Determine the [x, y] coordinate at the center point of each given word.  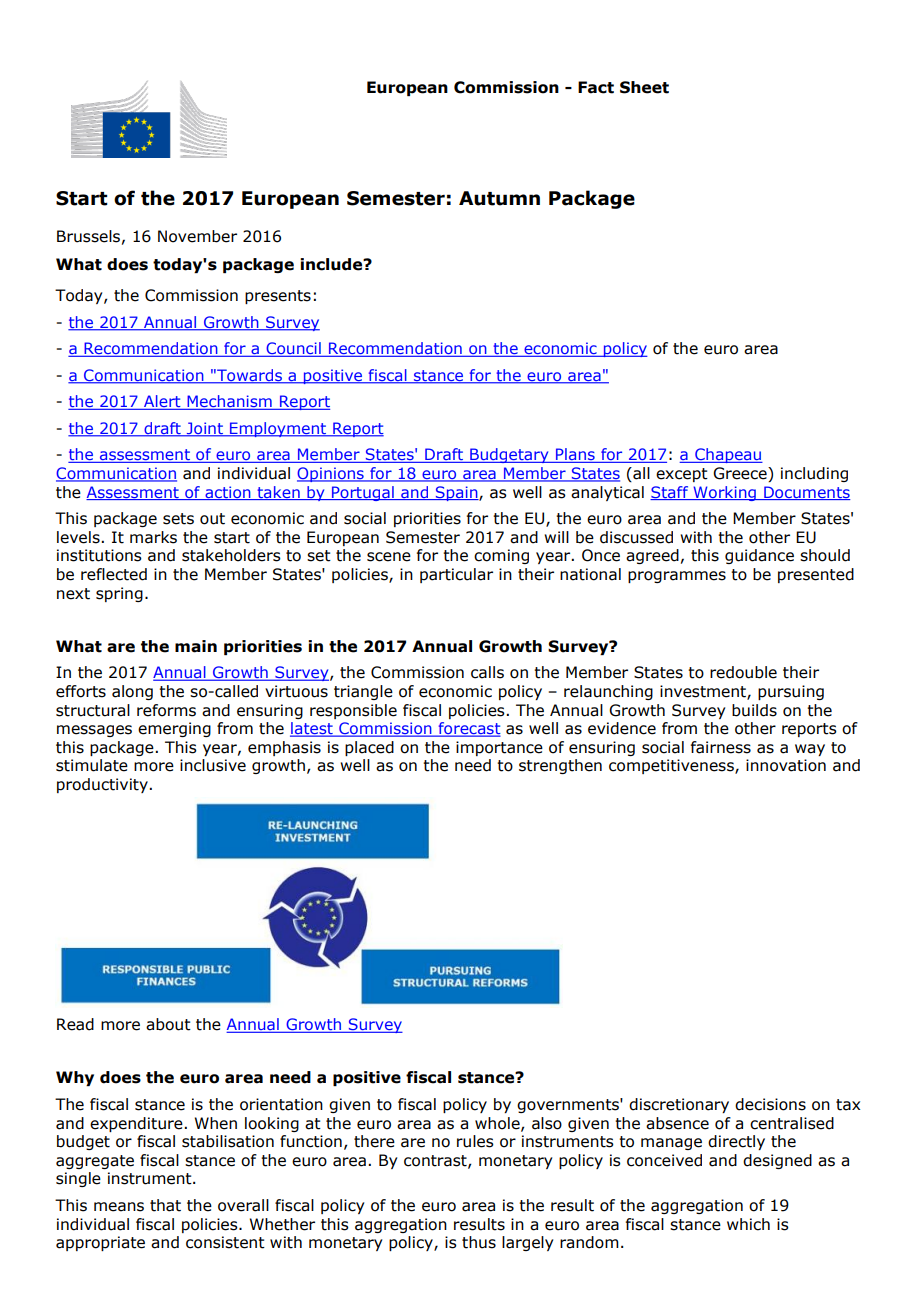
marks [153, 537]
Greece [741, 474]
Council [293, 349]
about [168, 1024]
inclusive [213, 765]
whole [498, 1124]
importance [499, 748]
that [165, 1205]
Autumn [499, 198]
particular [456, 575]
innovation [786, 765]
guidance [759, 556]
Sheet [644, 87]
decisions [770, 1104]
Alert [162, 402]
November [197, 236]
